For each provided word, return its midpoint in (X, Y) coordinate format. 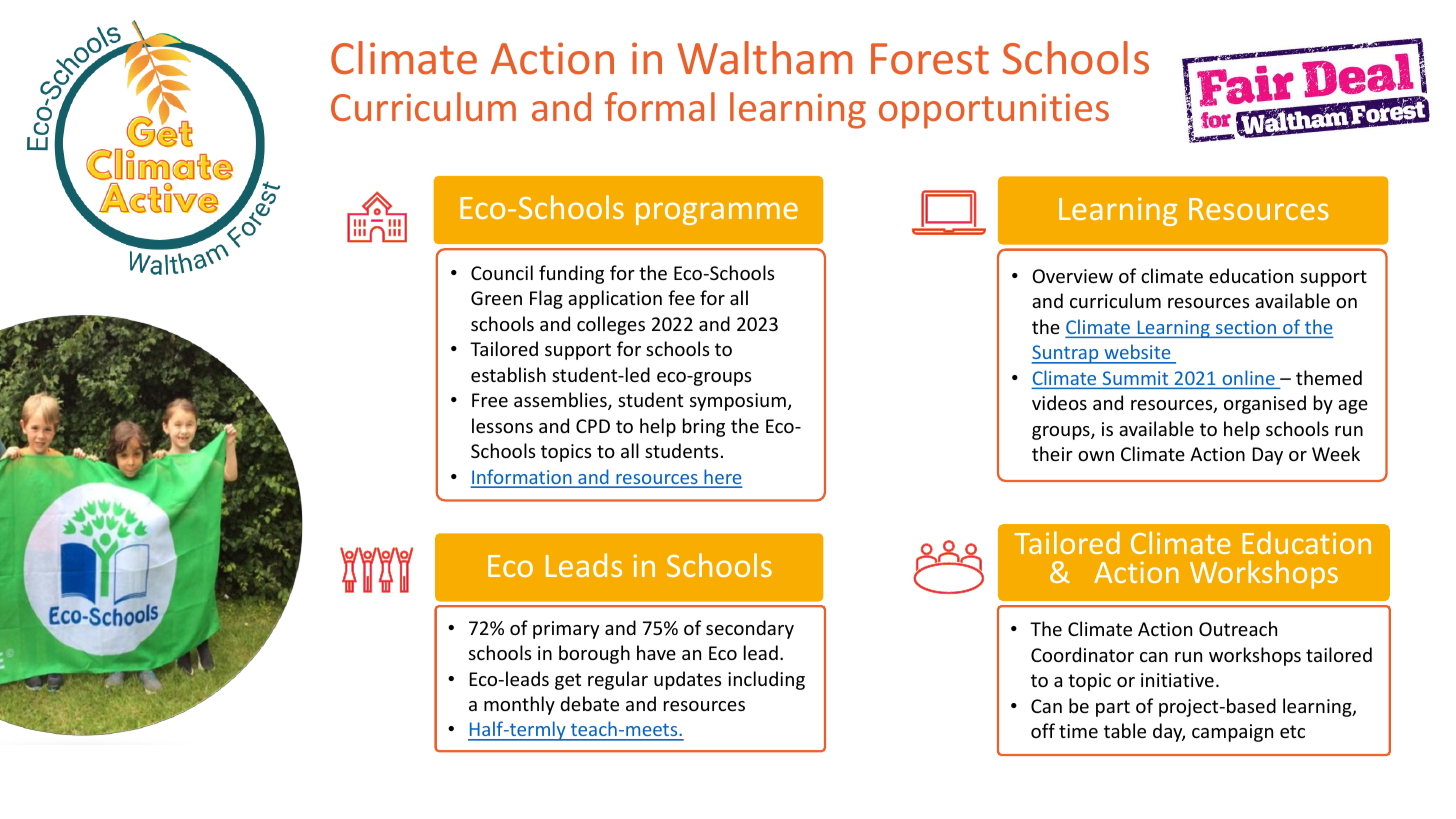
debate (589, 703)
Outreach (1238, 628)
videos (1059, 402)
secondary (750, 629)
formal (660, 106)
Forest (930, 59)
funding (571, 274)
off (1043, 730)
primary (566, 630)
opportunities (994, 111)
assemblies (561, 401)
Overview (1072, 276)
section (1246, 327)
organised (1265, 404)
